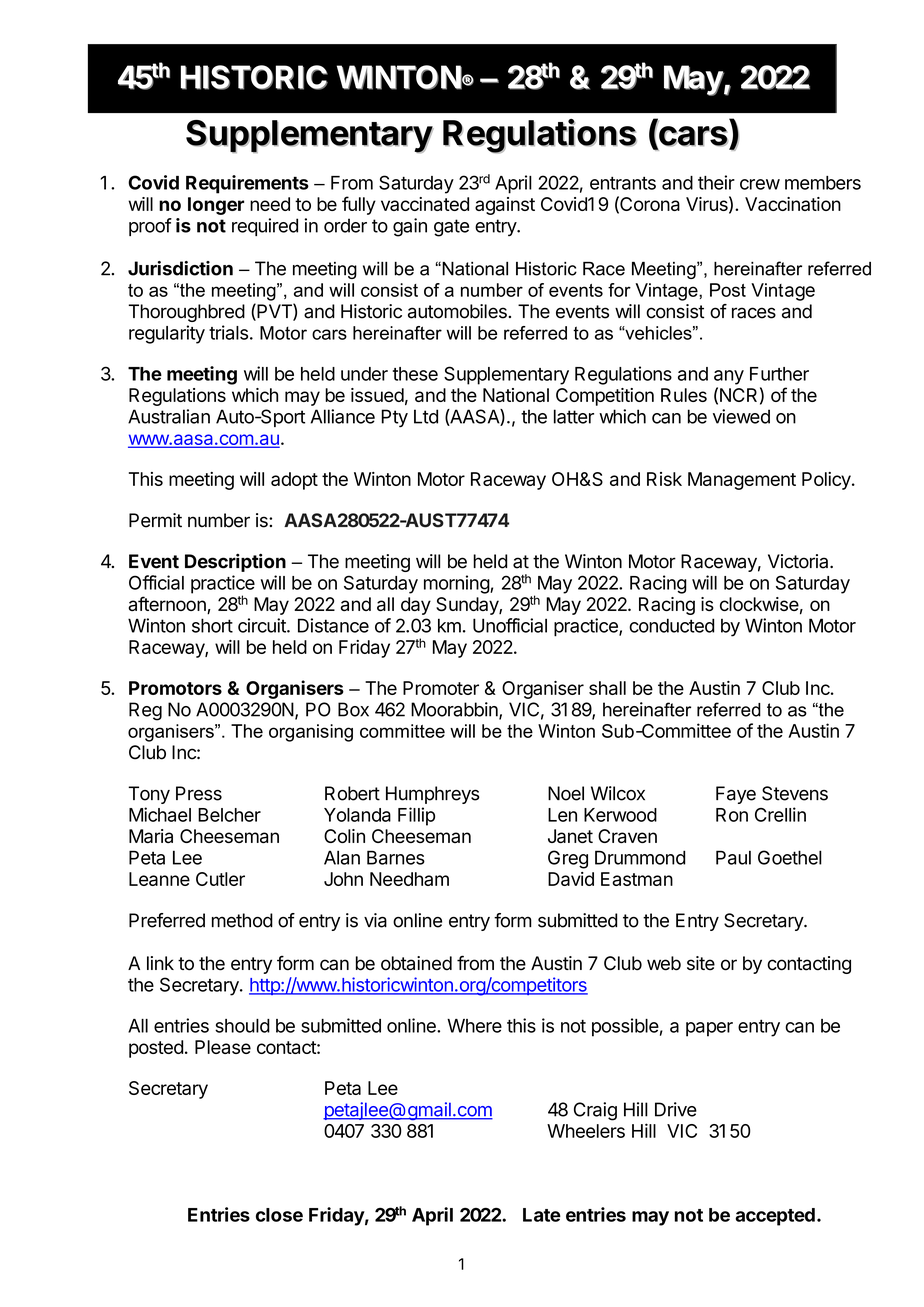 This screenshot has height=1307, width=924. What do you see at coordinates (311, 733) in the screenshot?
I see `organising` at bounding box center [311, 733].
